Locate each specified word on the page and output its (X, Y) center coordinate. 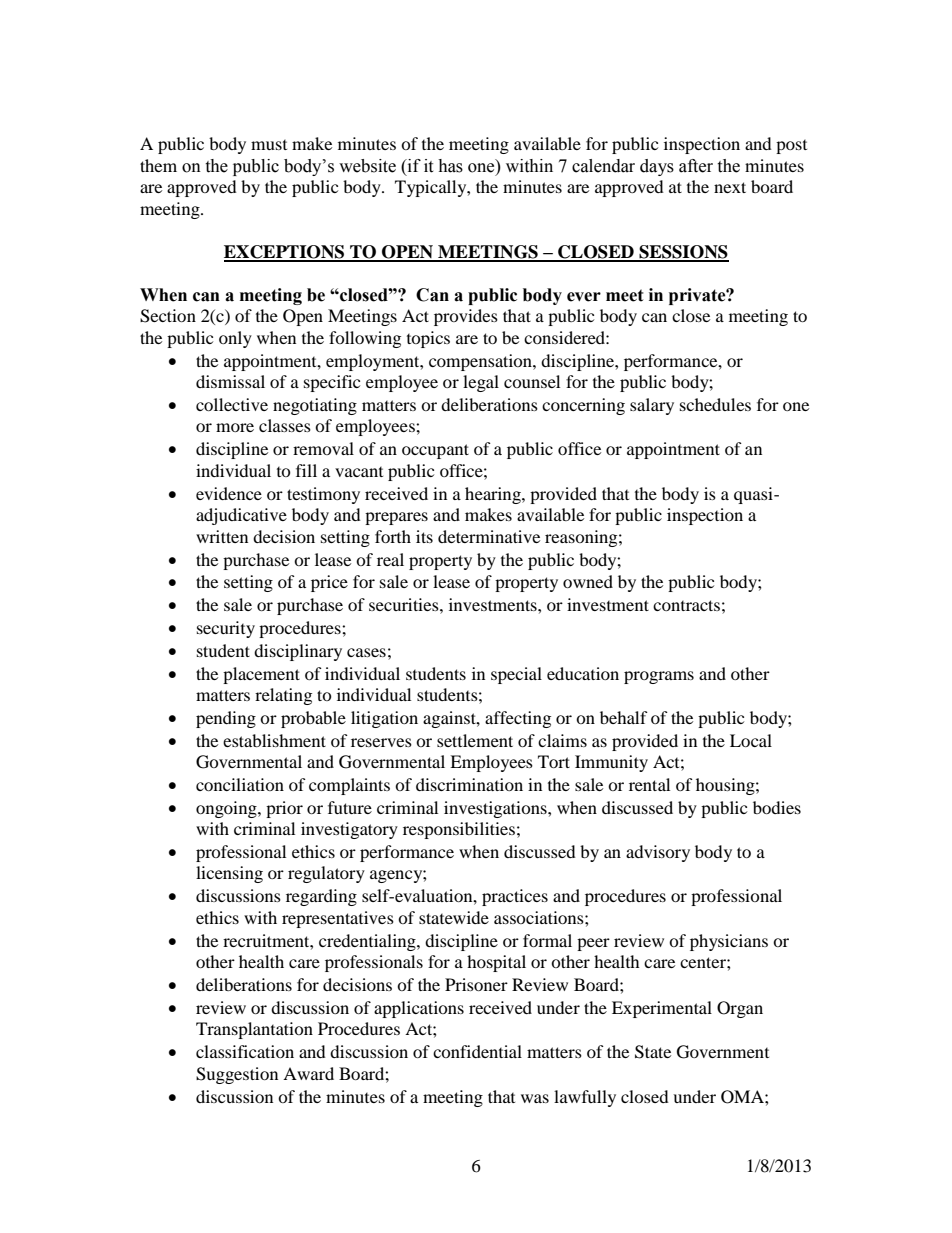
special (516, 675)
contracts (686, 605)
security (226, 629)
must (269, 145)
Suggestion (237, 1075)
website (367, 166)
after (696, 166)
